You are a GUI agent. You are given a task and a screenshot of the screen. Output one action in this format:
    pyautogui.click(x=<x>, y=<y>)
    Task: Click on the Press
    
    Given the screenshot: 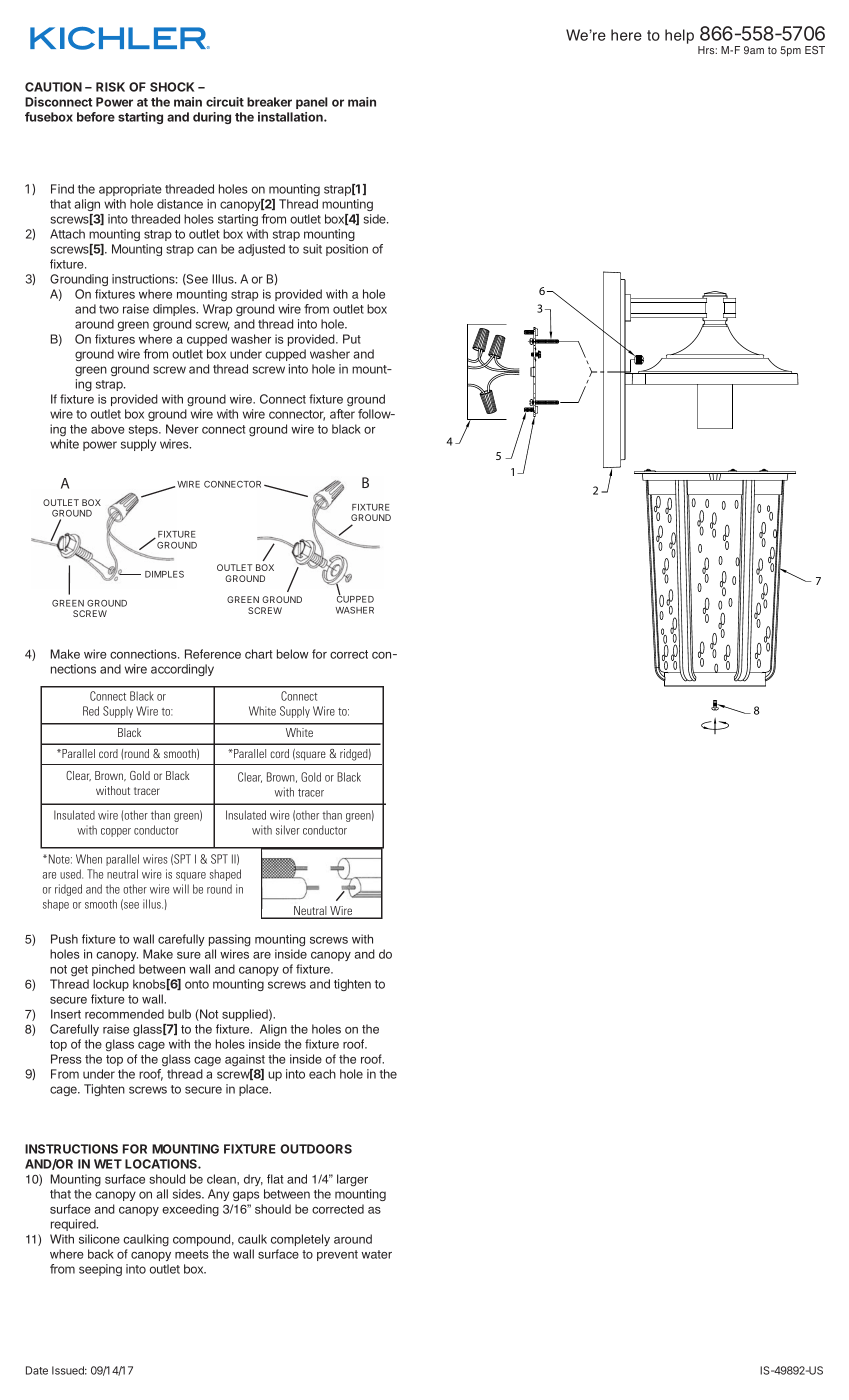 What is the action you would take?
    pyautogui.click(x=66, y=1059)
